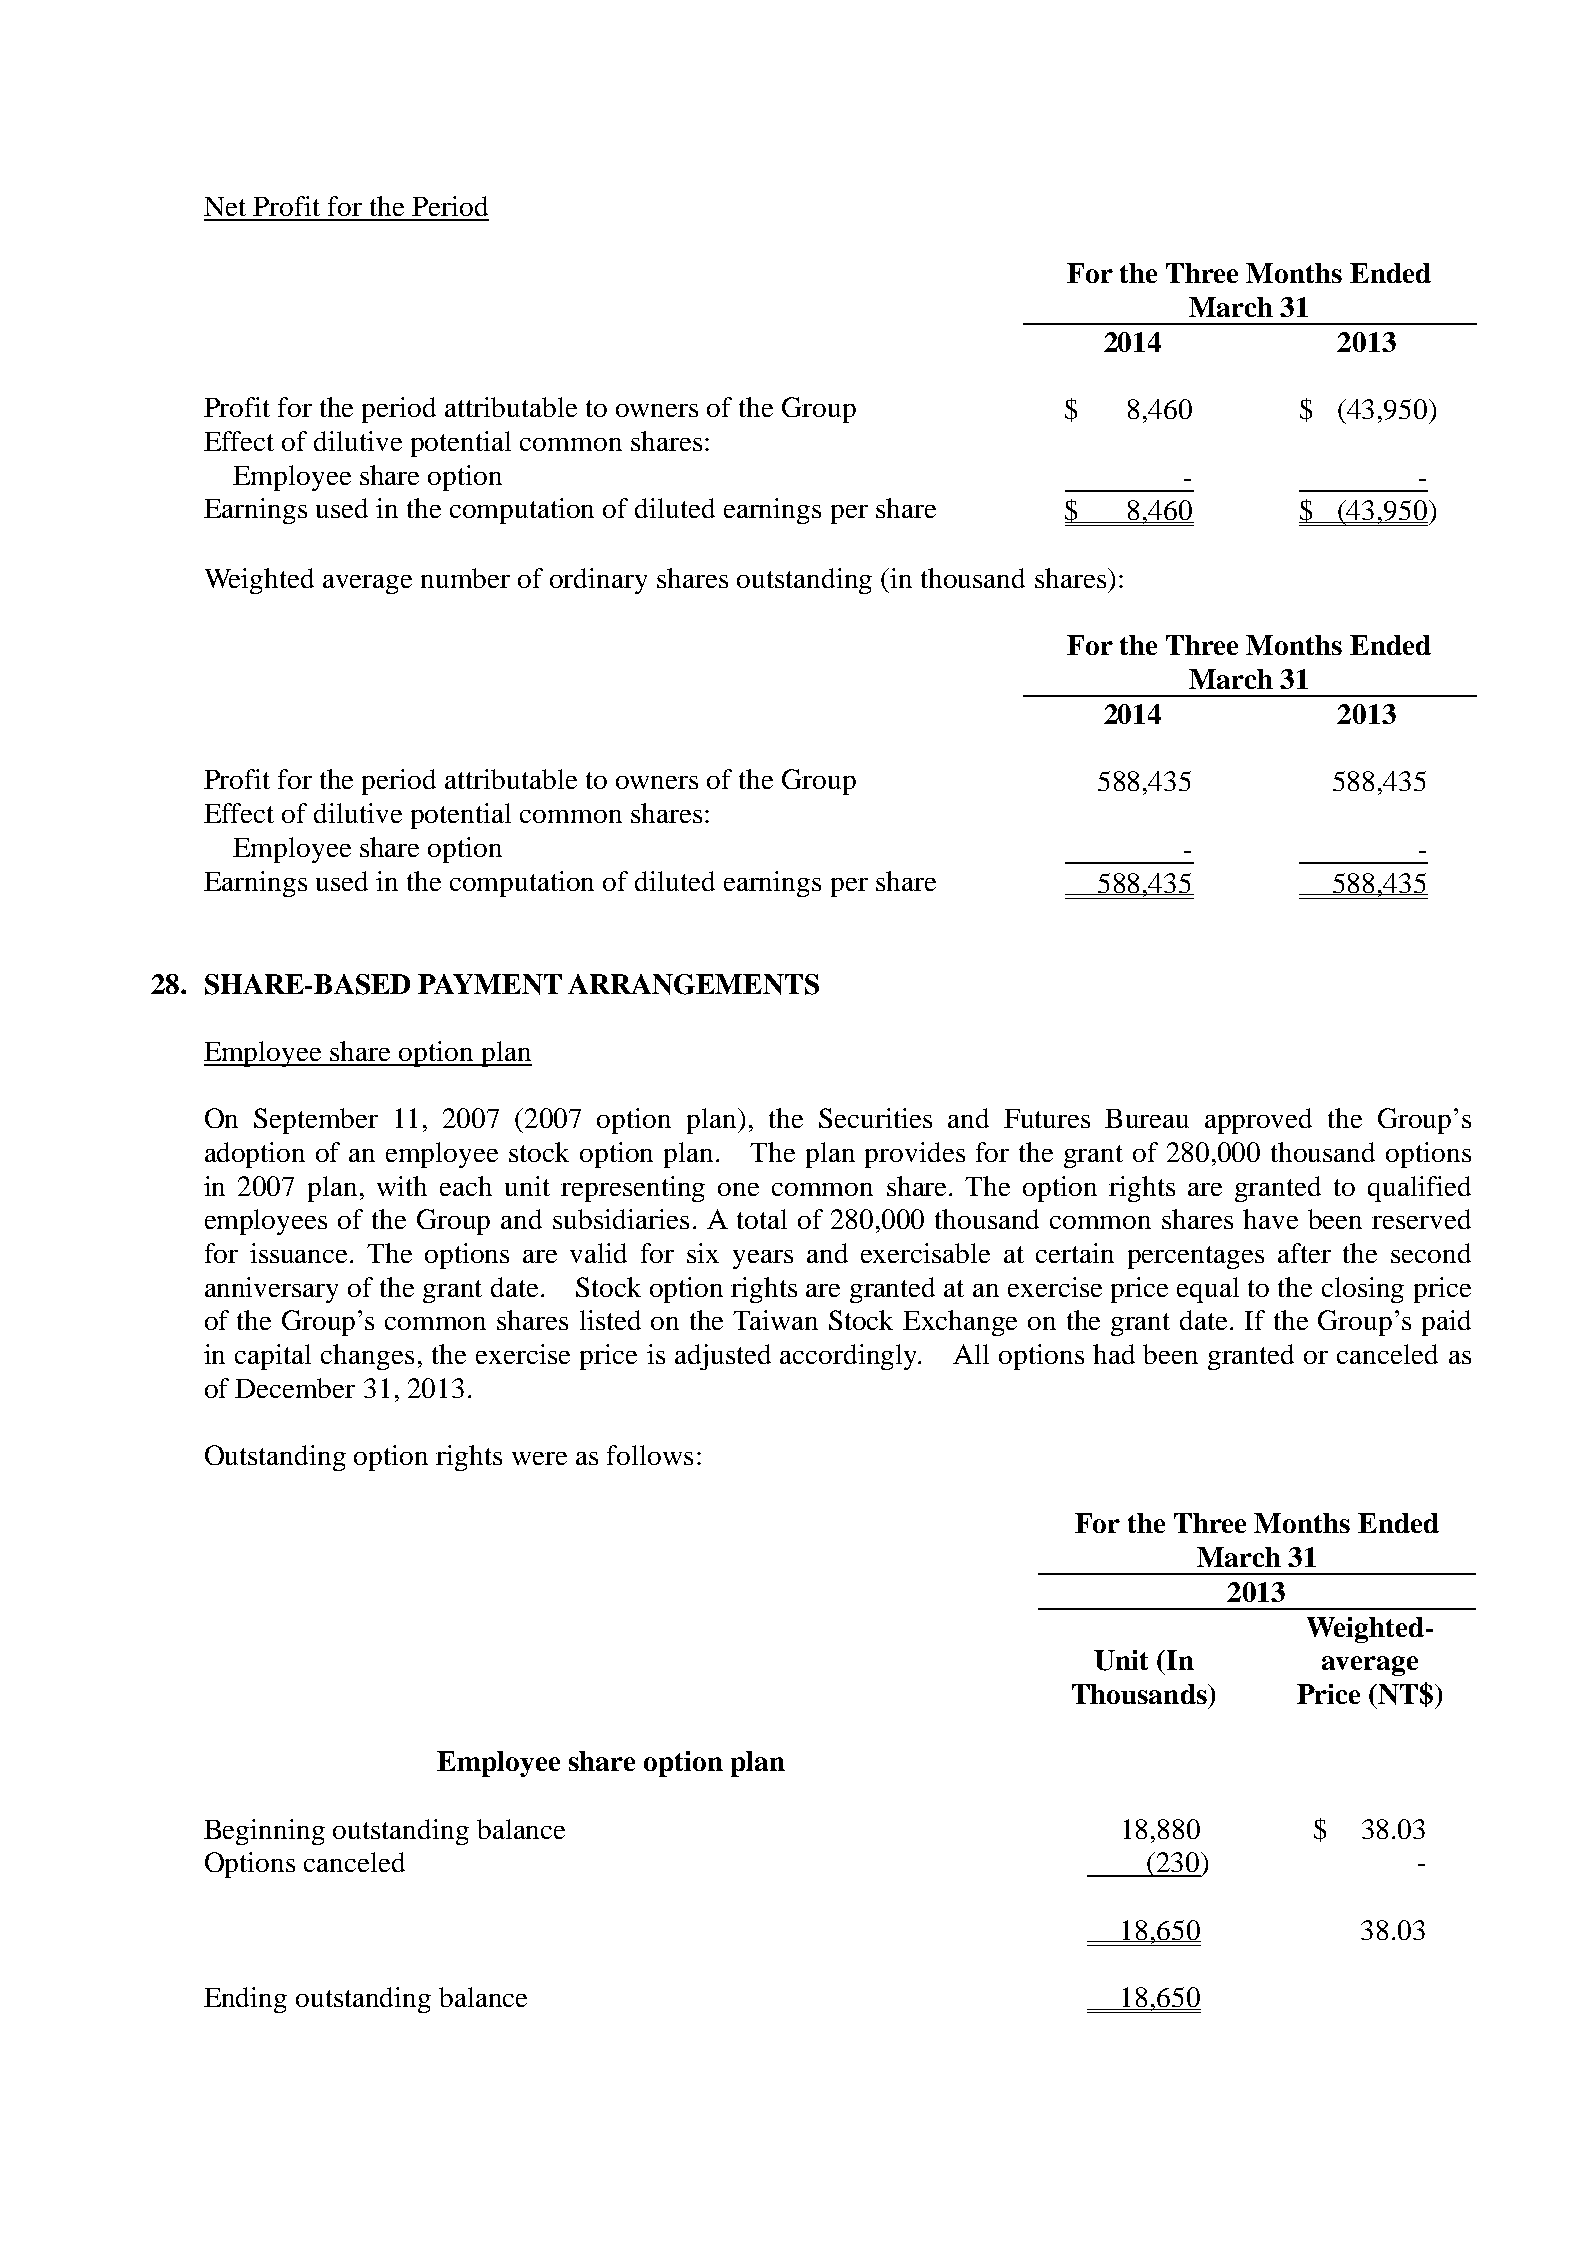 The width and height of the image is (1585, 2243). What do you see at coordinates (1258, 1121) in the image?
I see `approved` at bounding box center [1258, 1121].
